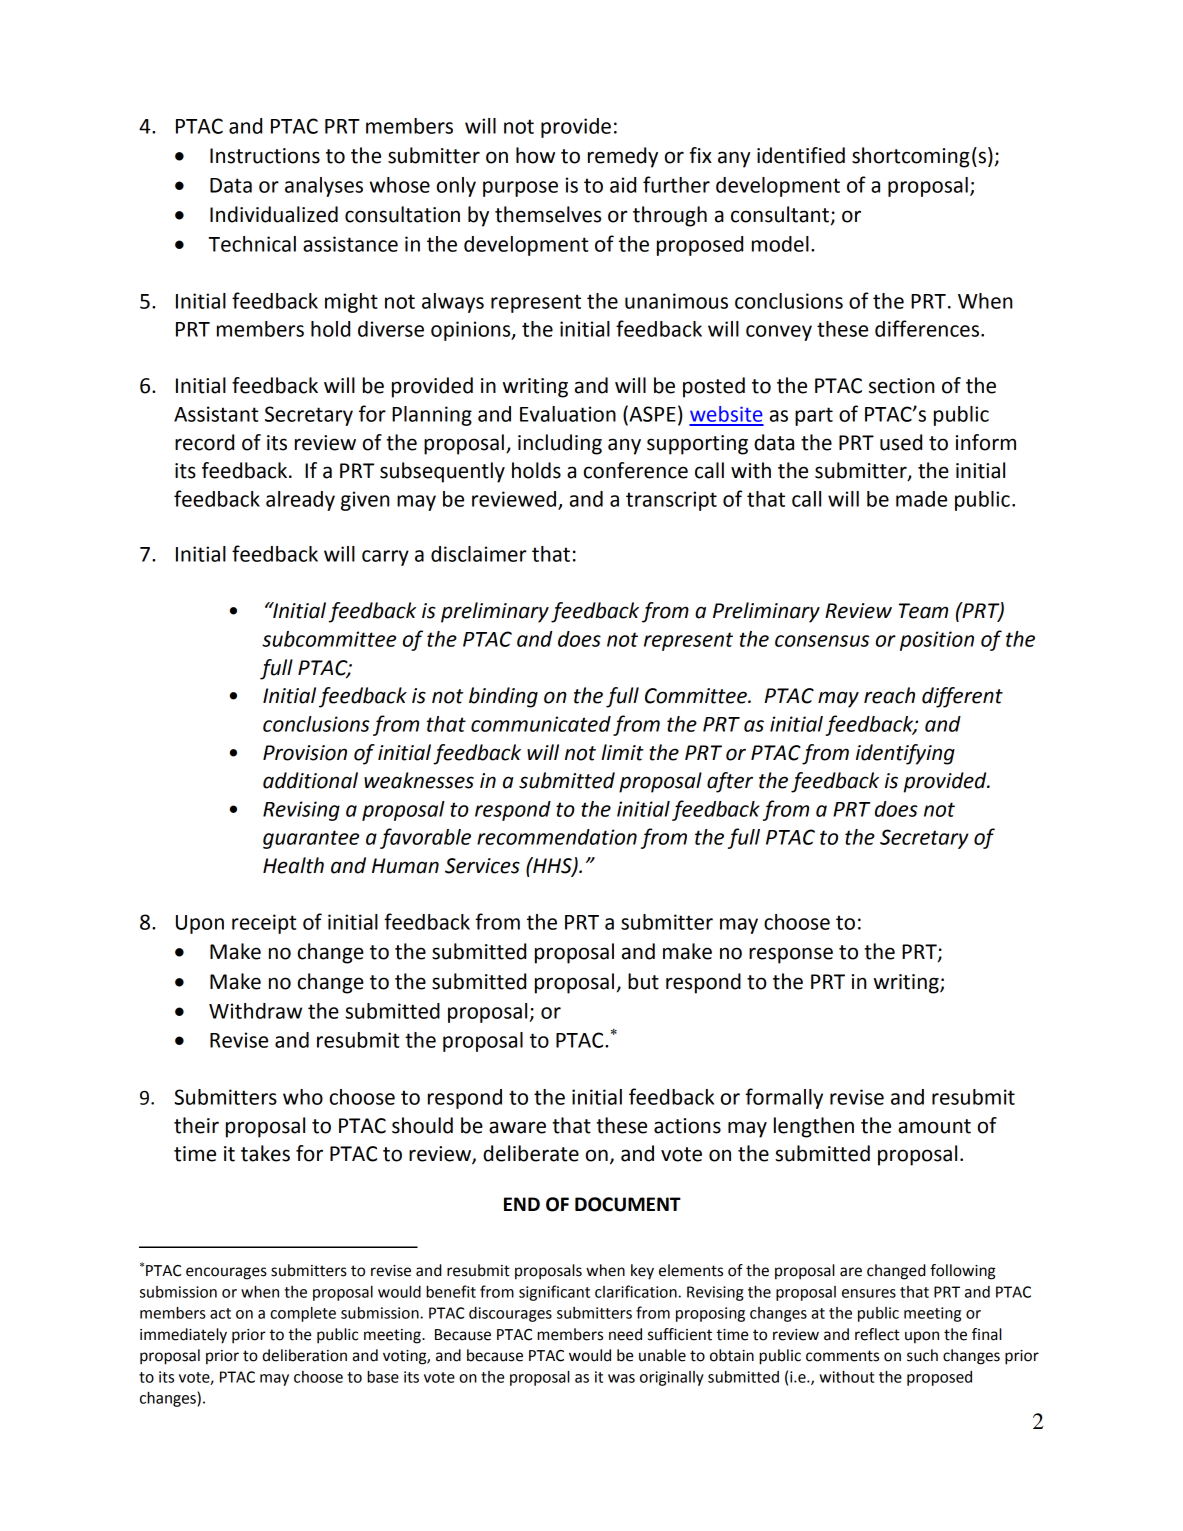 The width and height of the image is (1183, 1531). I want to click on amount, so click(934, 1126).
